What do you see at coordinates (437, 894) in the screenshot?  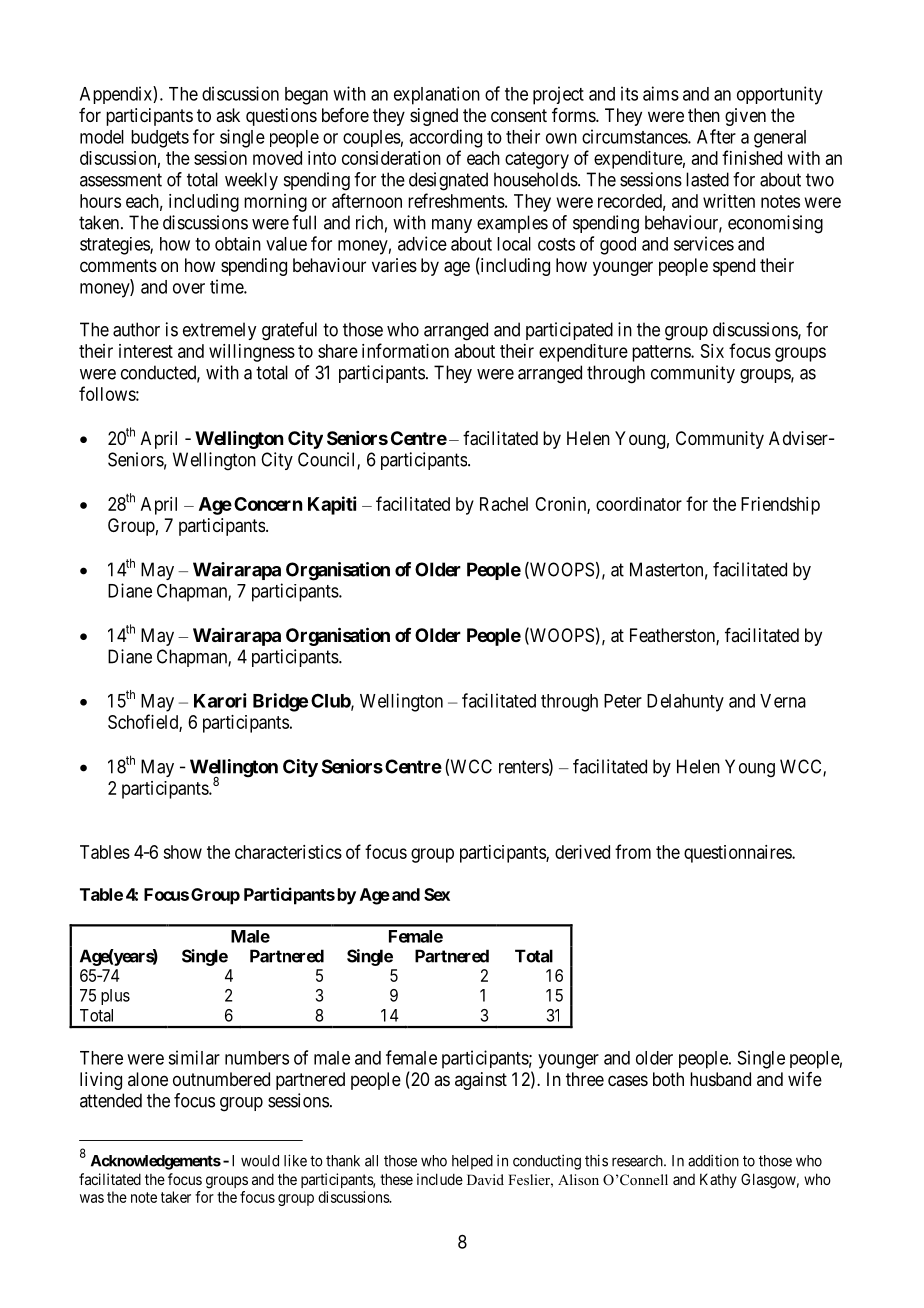 I see `Sex` at bounding box center [437, 894].
